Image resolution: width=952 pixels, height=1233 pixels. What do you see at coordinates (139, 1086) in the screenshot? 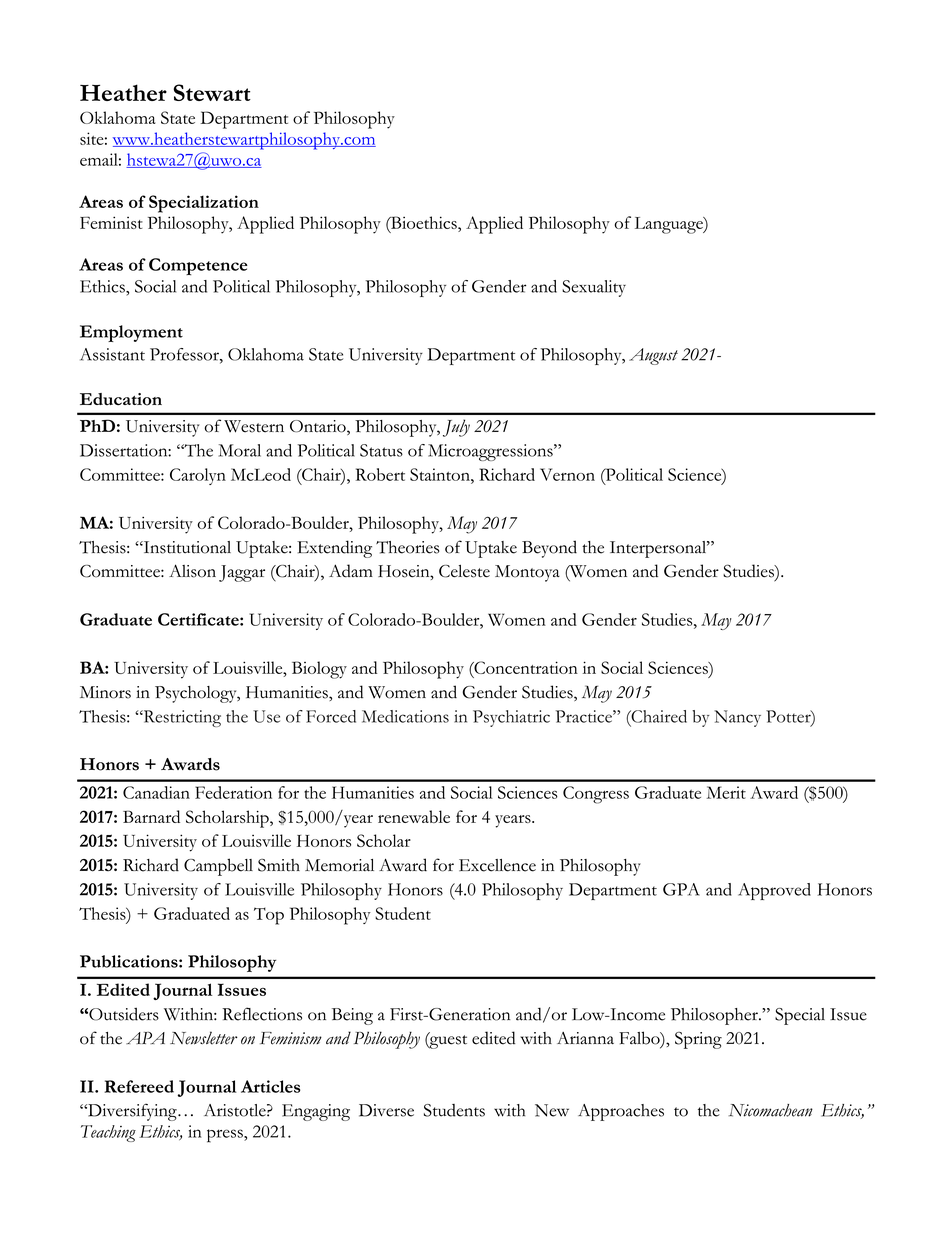
I see `Refereed` at bounding box center [139, 1086].
